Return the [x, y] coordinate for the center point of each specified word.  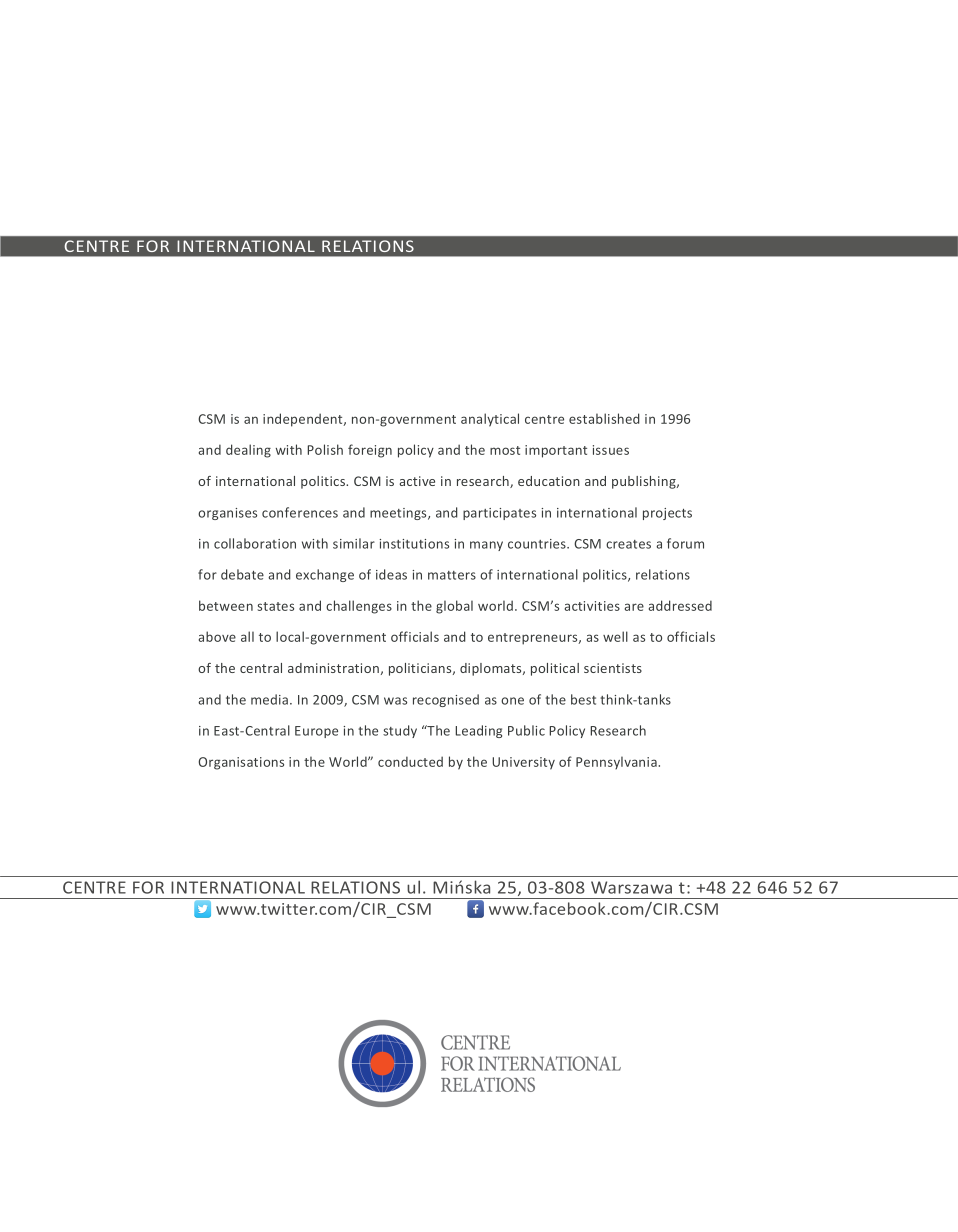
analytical [490, 420]
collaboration [255, 543]
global [454, 607]
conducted [410, 761]
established [604, 418]
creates [628, 544]
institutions [414, 544]
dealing [248, 451]
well [615, 636]
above [217, 636]
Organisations [241, 763]
